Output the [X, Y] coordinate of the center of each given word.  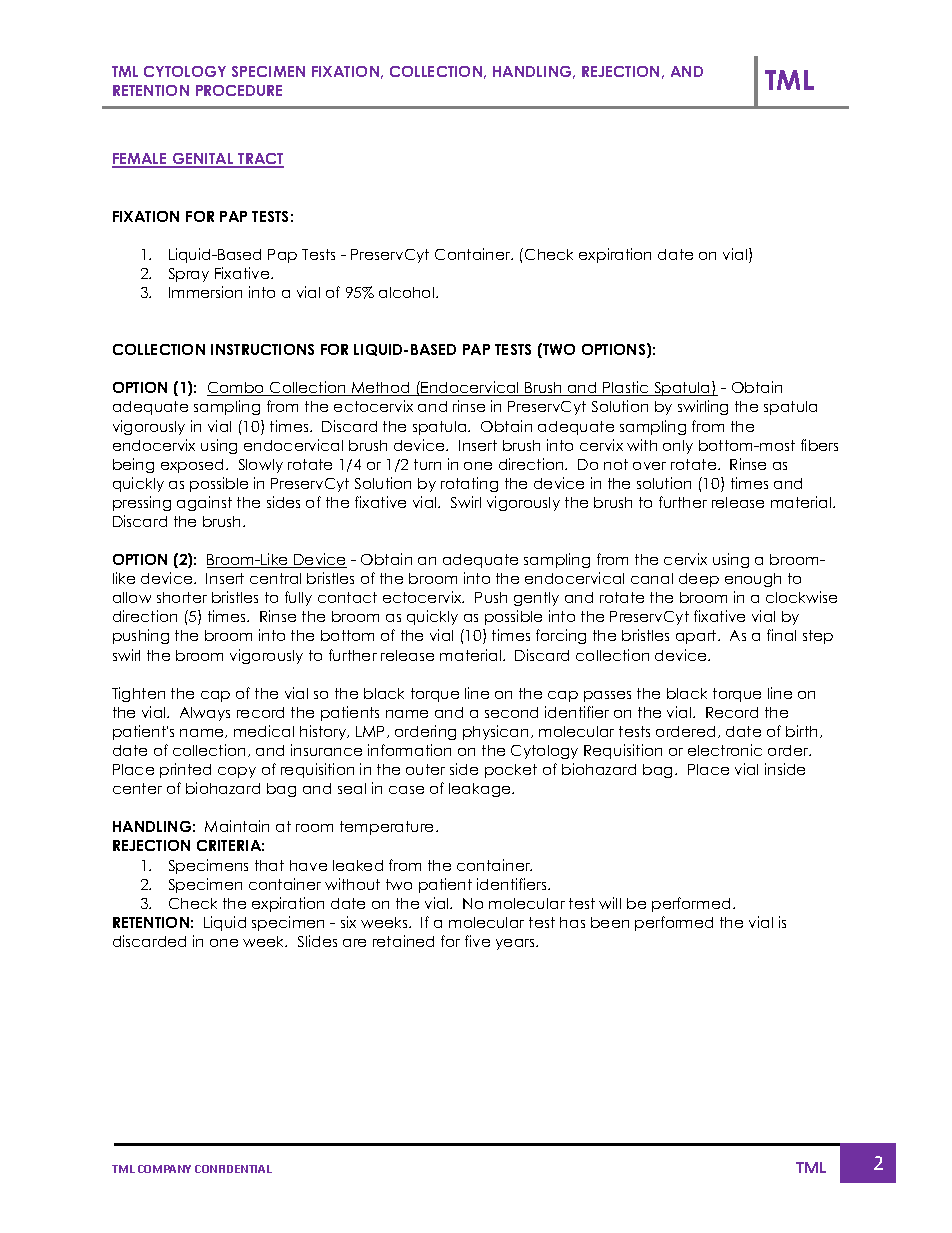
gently [536, 599]
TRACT [260, 160]
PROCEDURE [239, 90]
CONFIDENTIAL [233, 1169]
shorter [182, 597]
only [678, 447]
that [269, 865]
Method [381, 389]
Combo [237, 389]
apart [697, 637]
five [477, 941]
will [610, 903]
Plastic [626, 388]
